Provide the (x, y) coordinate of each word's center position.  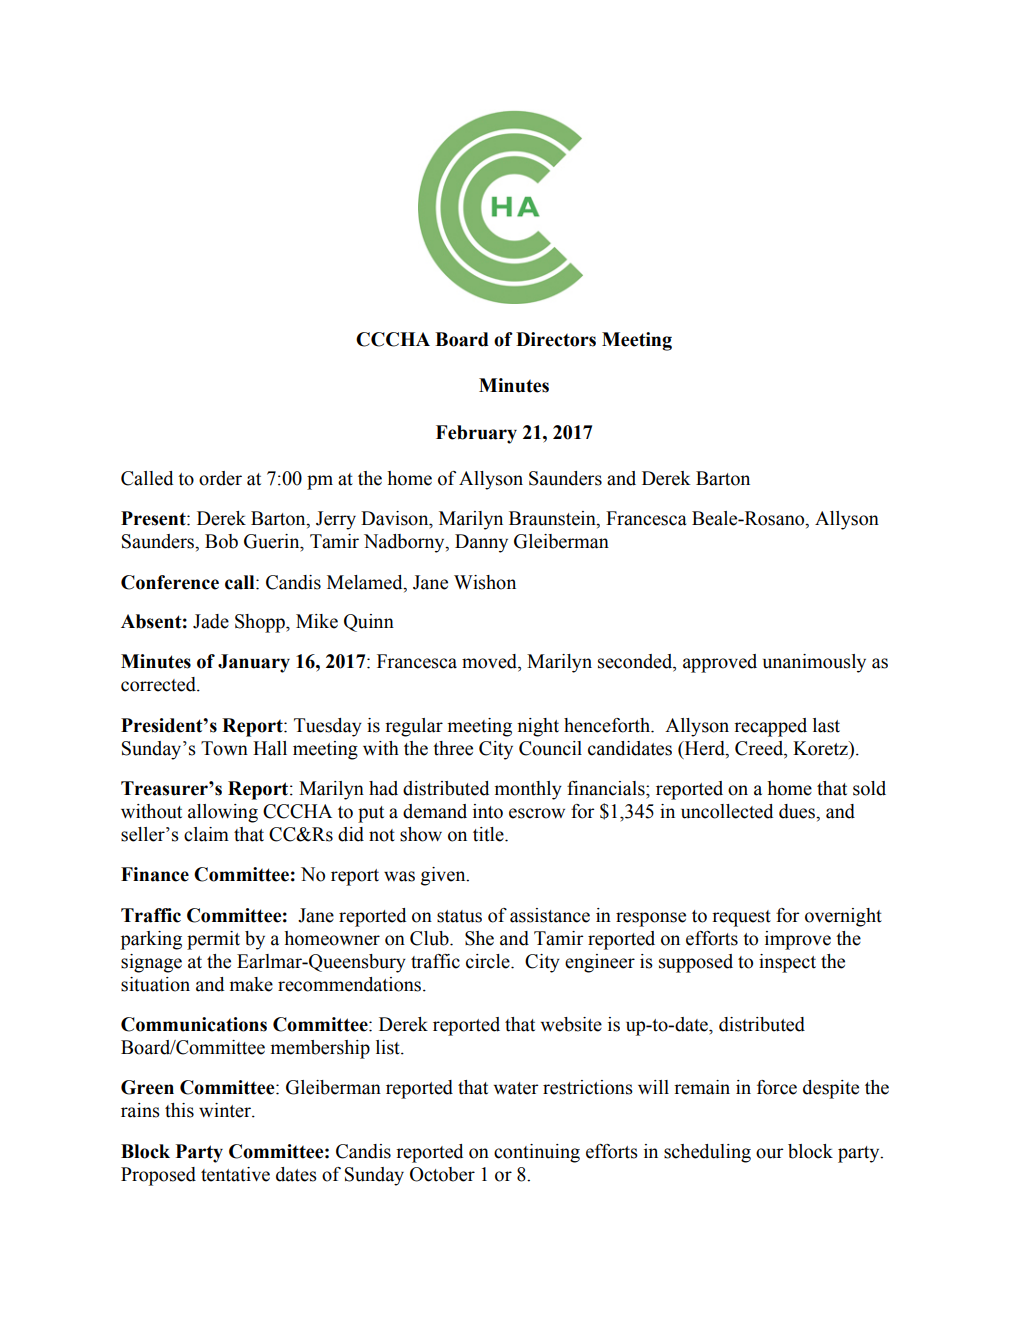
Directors (556, 339)
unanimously (814, 663)
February (476, 434)
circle (489, 961)
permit (213, 940)
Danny (481, 543)
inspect (787, 963)
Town (224, 748)
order (220, 478)
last (826, 725)
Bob (221, 541)
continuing (537, 1153)
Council (550, 748)
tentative (235, 1174)
